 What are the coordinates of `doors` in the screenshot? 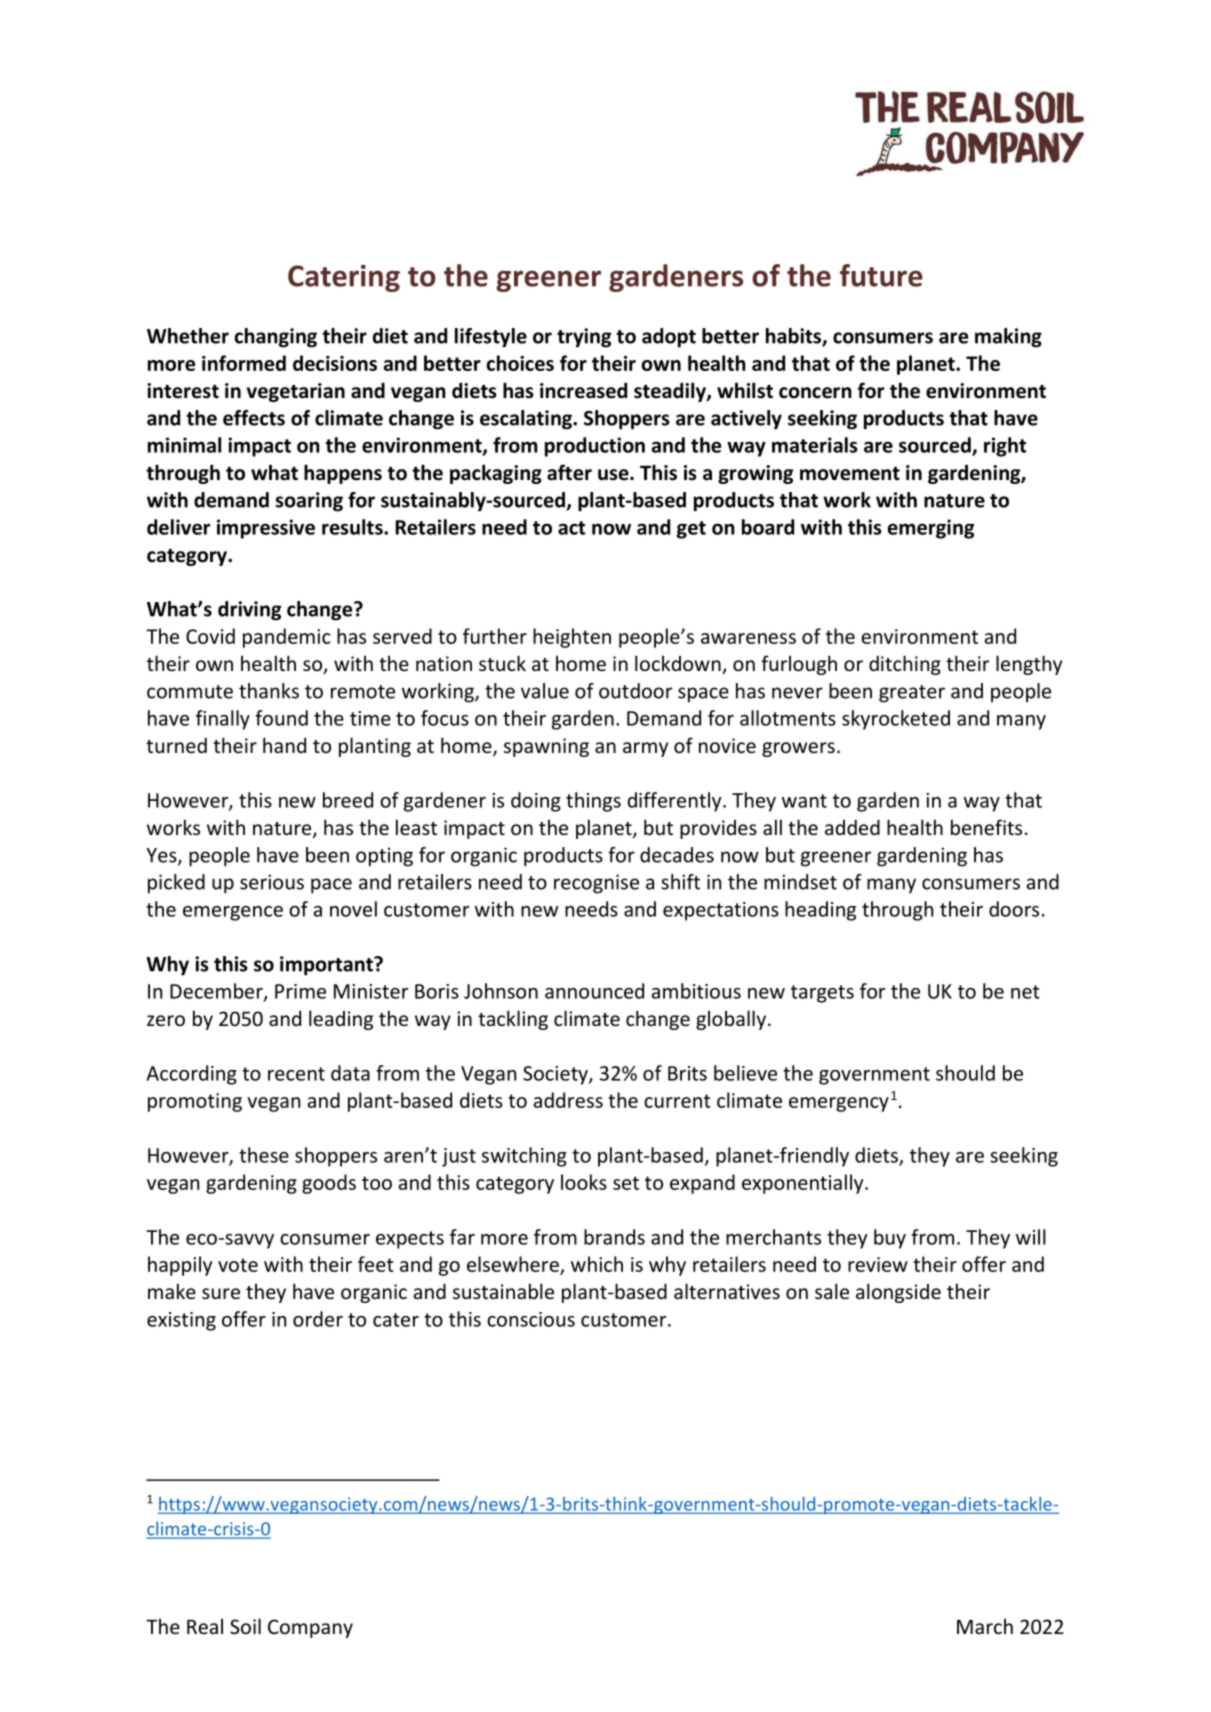 It's located at (1014, 909).
